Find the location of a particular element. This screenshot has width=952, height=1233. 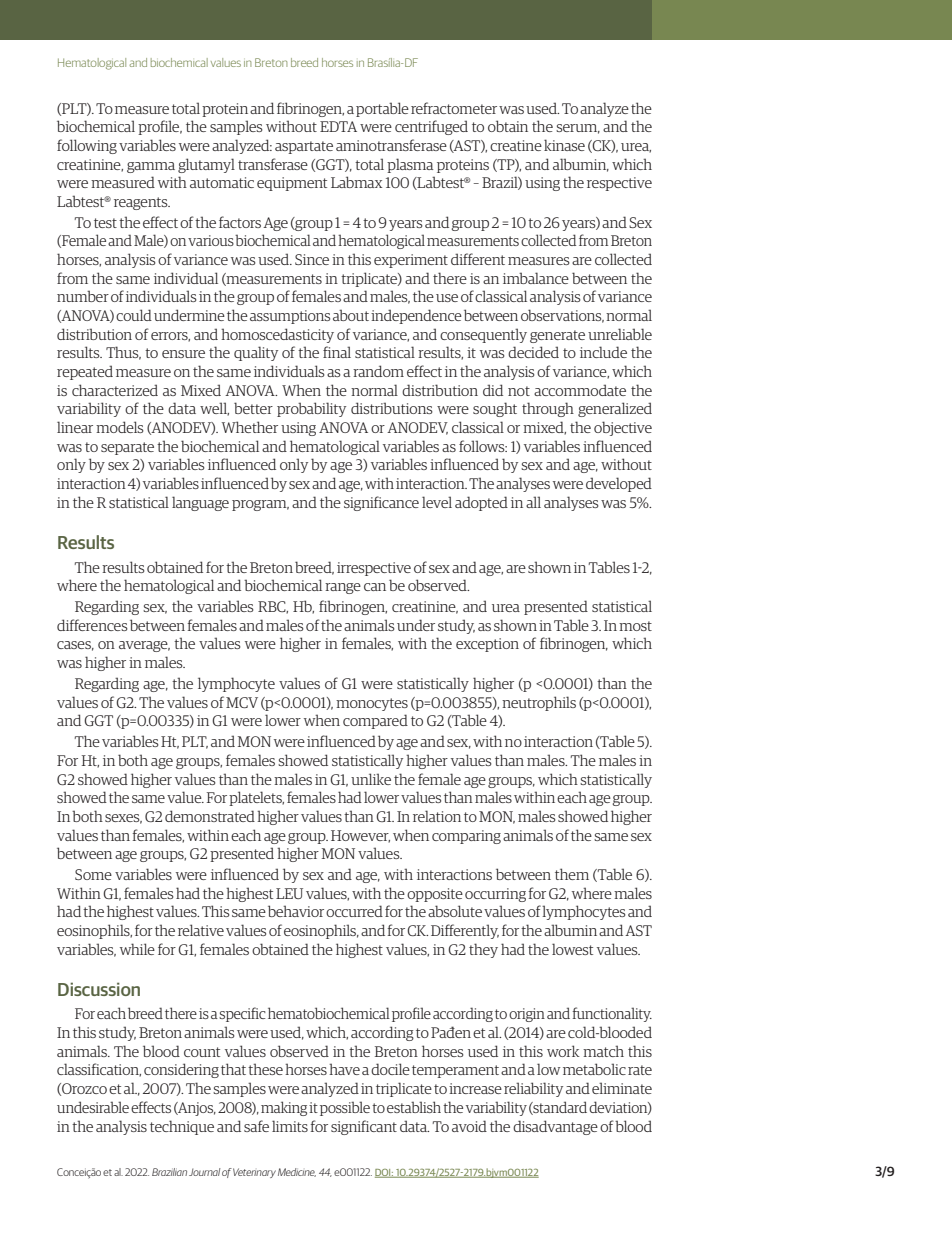

kinase is located at coordinates (564, 145).
